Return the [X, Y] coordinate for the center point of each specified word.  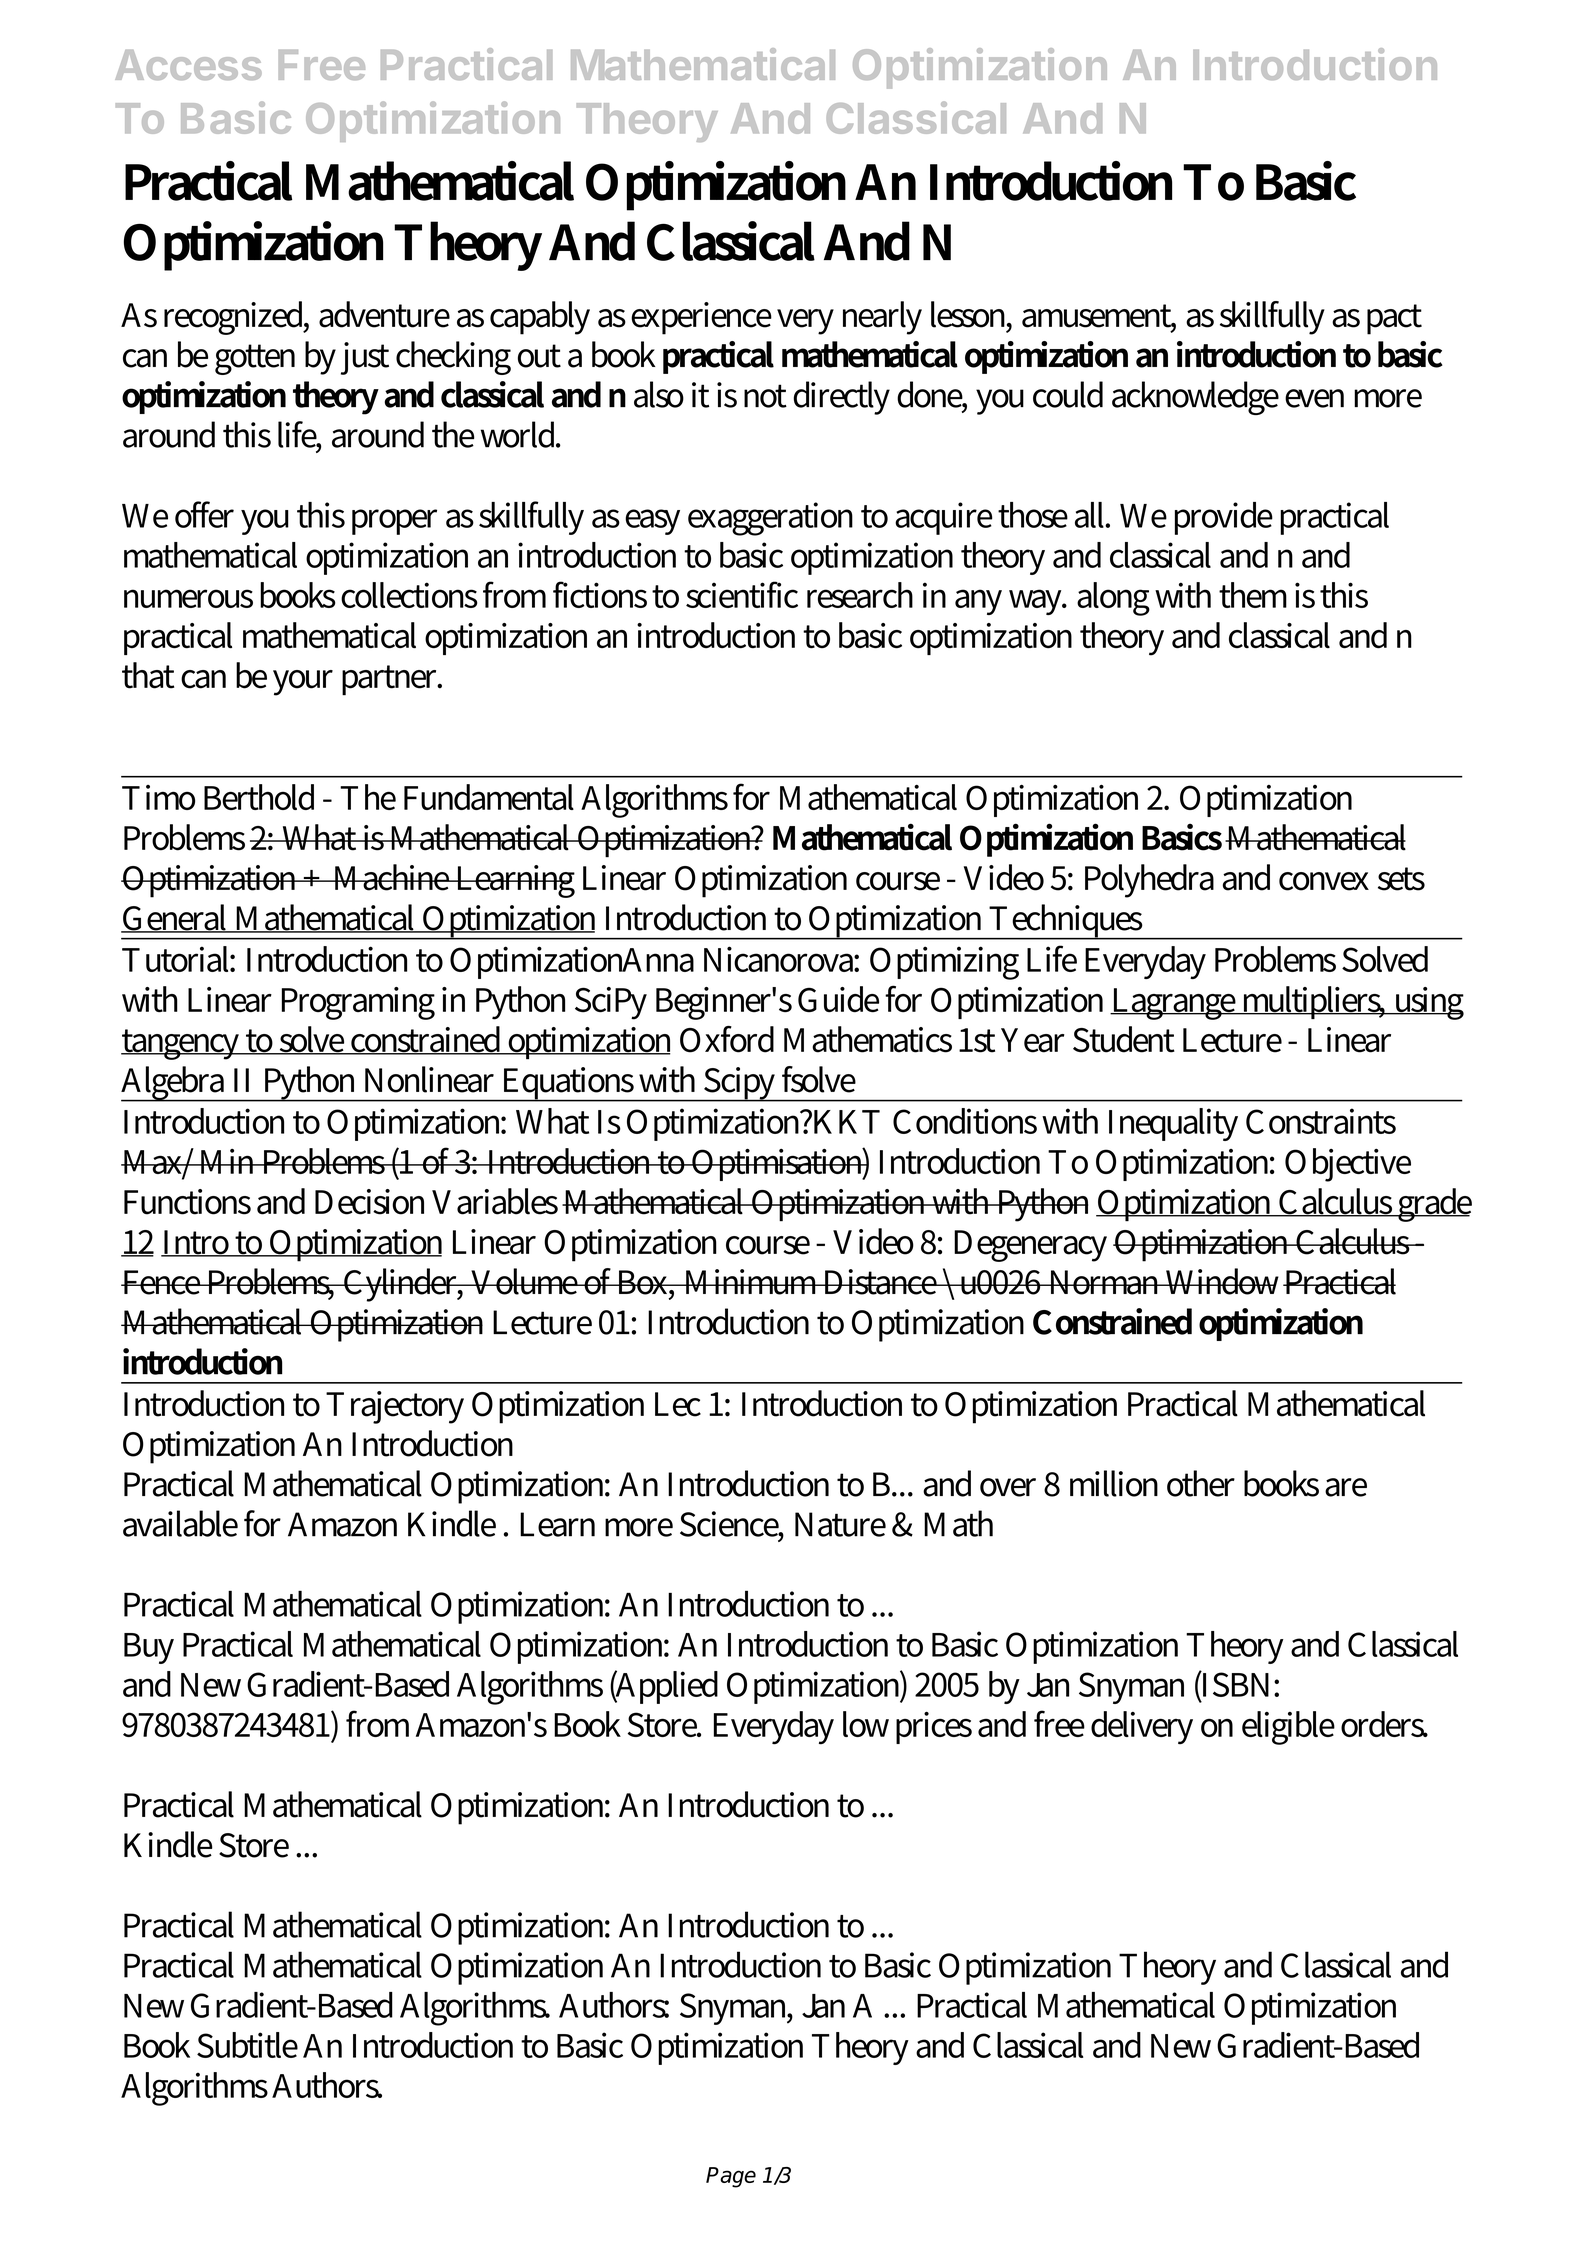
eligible [1288, 1728]
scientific [742, 594]
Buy [149, 1648]
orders [1384, 1724]
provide [1224, 518]
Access [188, 65]
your [303, 683]
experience [701, 318]
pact [1394, 319]
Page [731, 2177]
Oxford [727, 1039]
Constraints [1321, 1121]
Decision [369, 1202]
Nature [840, 1524]
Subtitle [247, 2045]
